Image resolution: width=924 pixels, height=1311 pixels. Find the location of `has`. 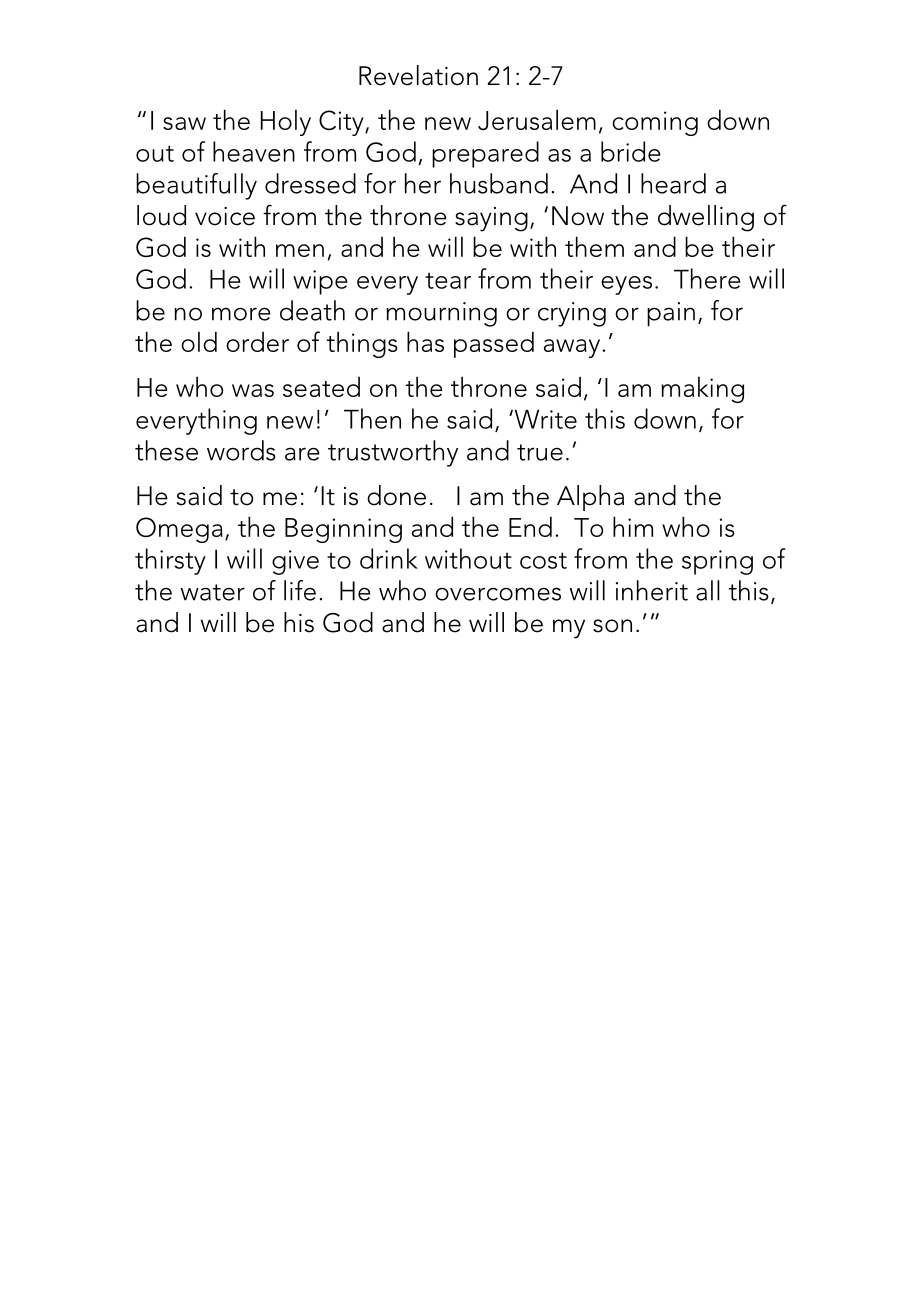

has is located at coordinates (425, 341).
